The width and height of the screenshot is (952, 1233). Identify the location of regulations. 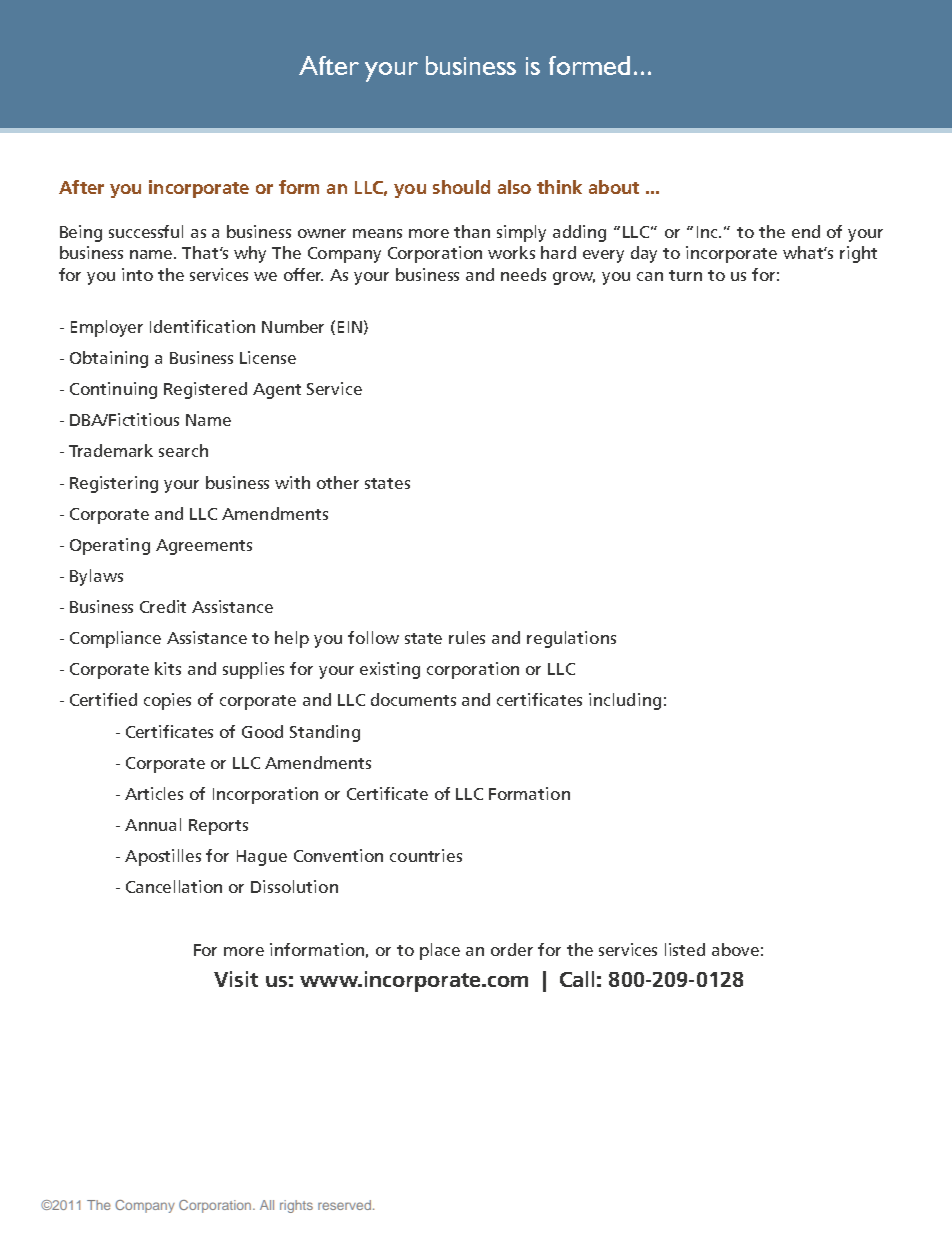
(571, 639).
